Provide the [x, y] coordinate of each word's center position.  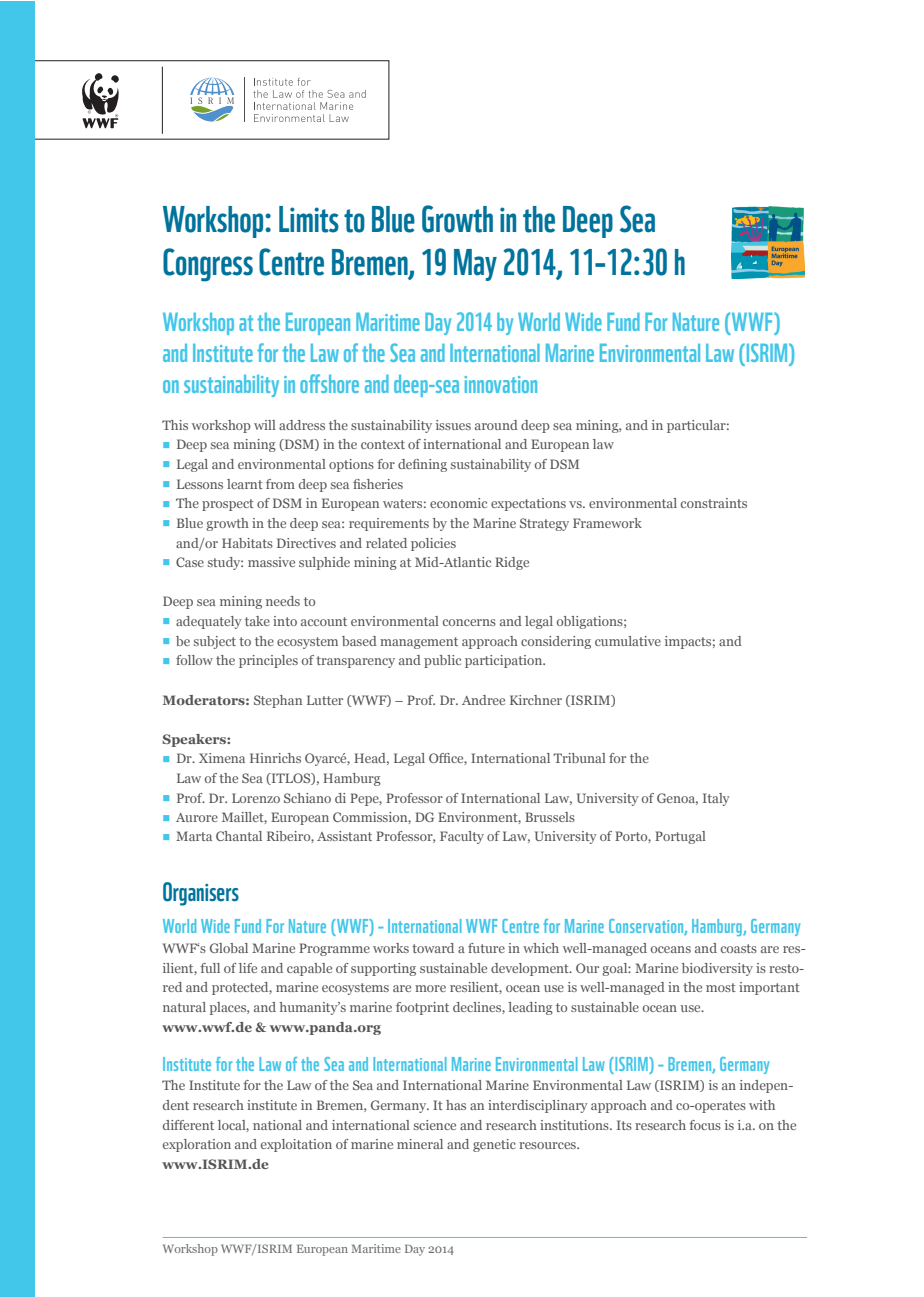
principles [268, 661]
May [475, 265]
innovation [500, 384]
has [456, 1105]
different [188, 1125]
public [442, 661]
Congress [208, 265]
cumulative [628, 641]
